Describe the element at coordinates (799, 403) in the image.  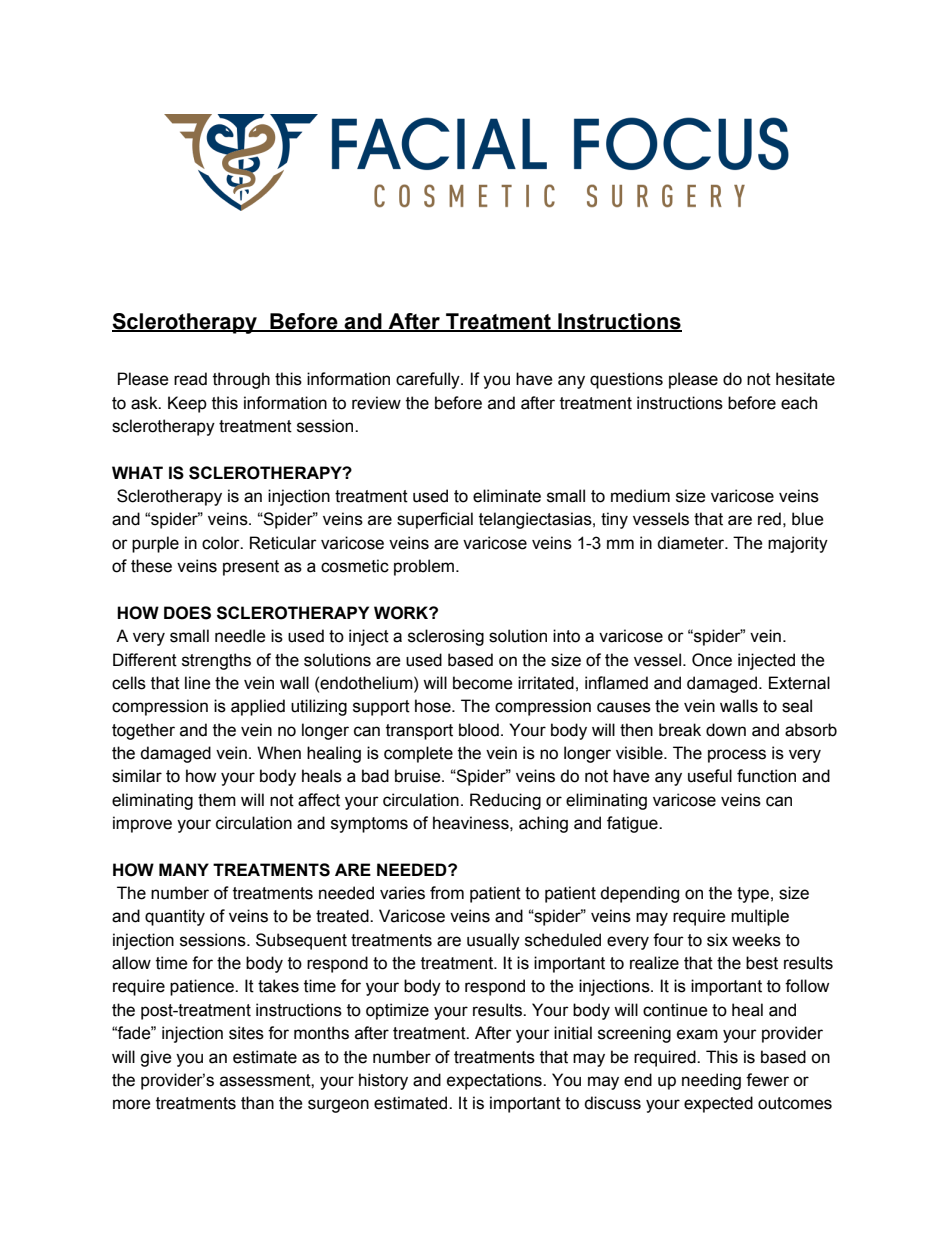
I see `each` at that location.
